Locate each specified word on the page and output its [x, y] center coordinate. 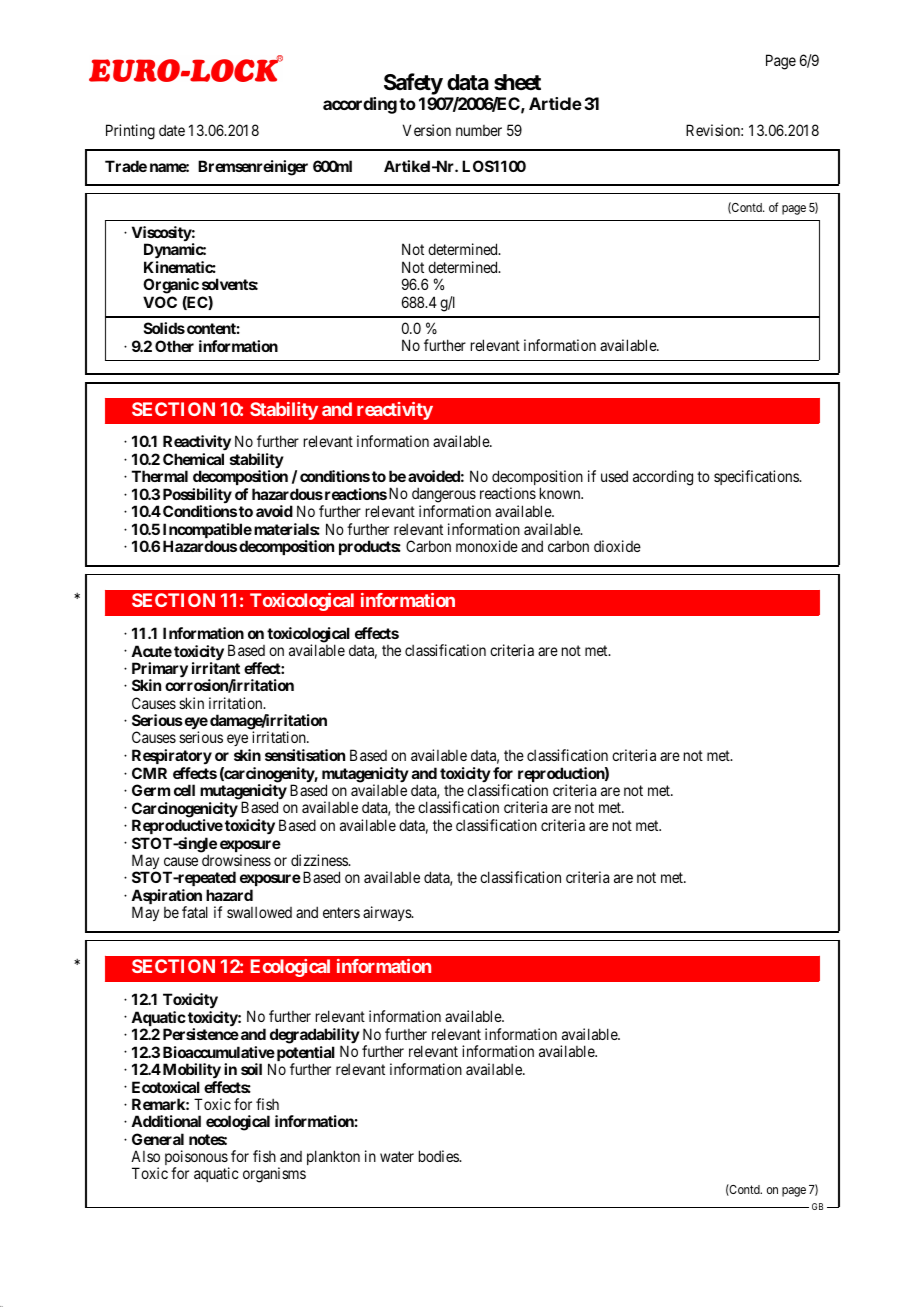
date [172, 130]
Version [427, 130]
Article [555, 103]
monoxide [487, 546]
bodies [439, 1156]
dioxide [617, 546]
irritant [216, 668]
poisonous [197, 1159]
